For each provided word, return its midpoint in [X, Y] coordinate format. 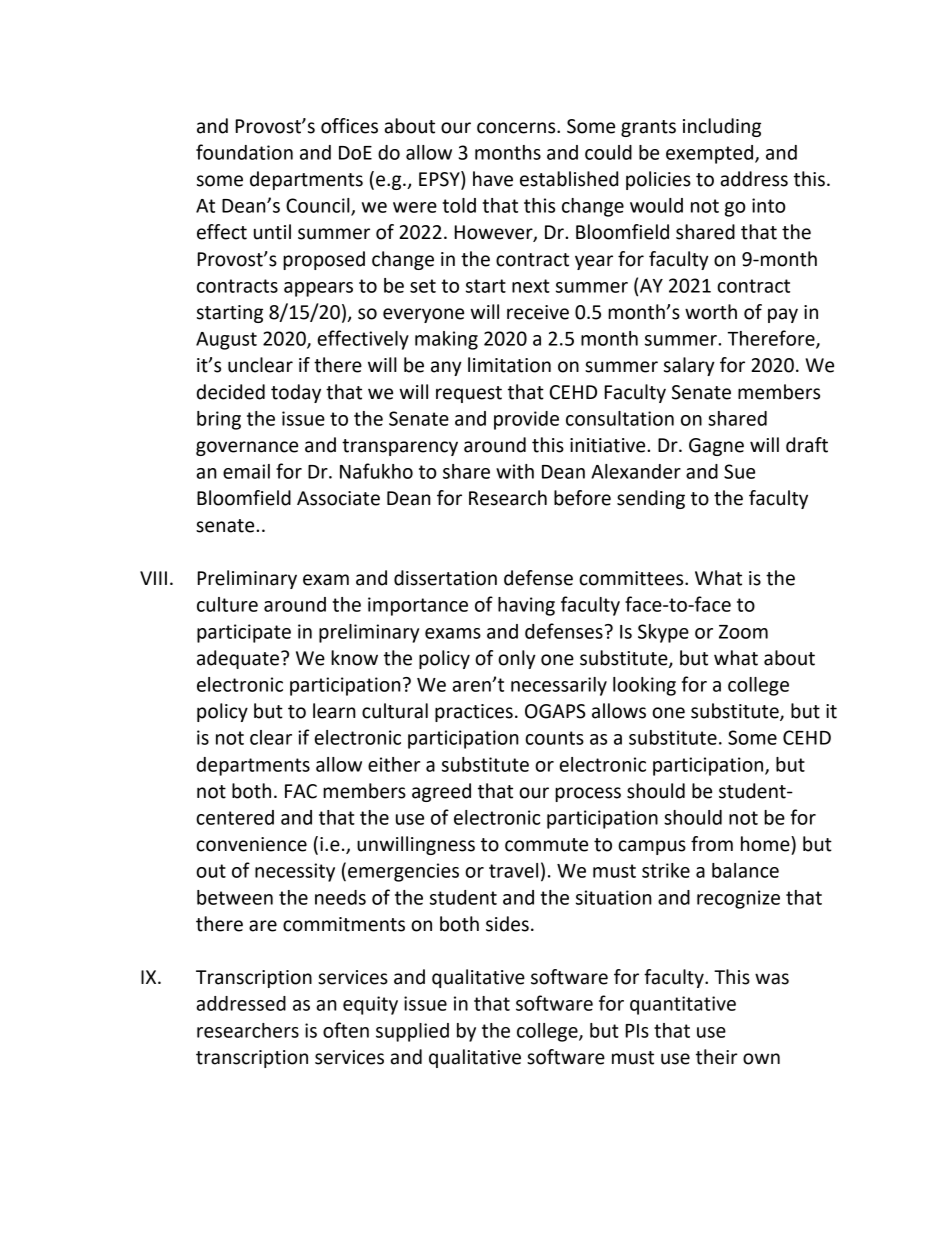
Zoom [743, 632]
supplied [412, 1032]
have [493, 179]
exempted [711, 154]
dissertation [445, 578]
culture [227, 604]
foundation [244, 152]
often [346, 1030]
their [717, 1057]
